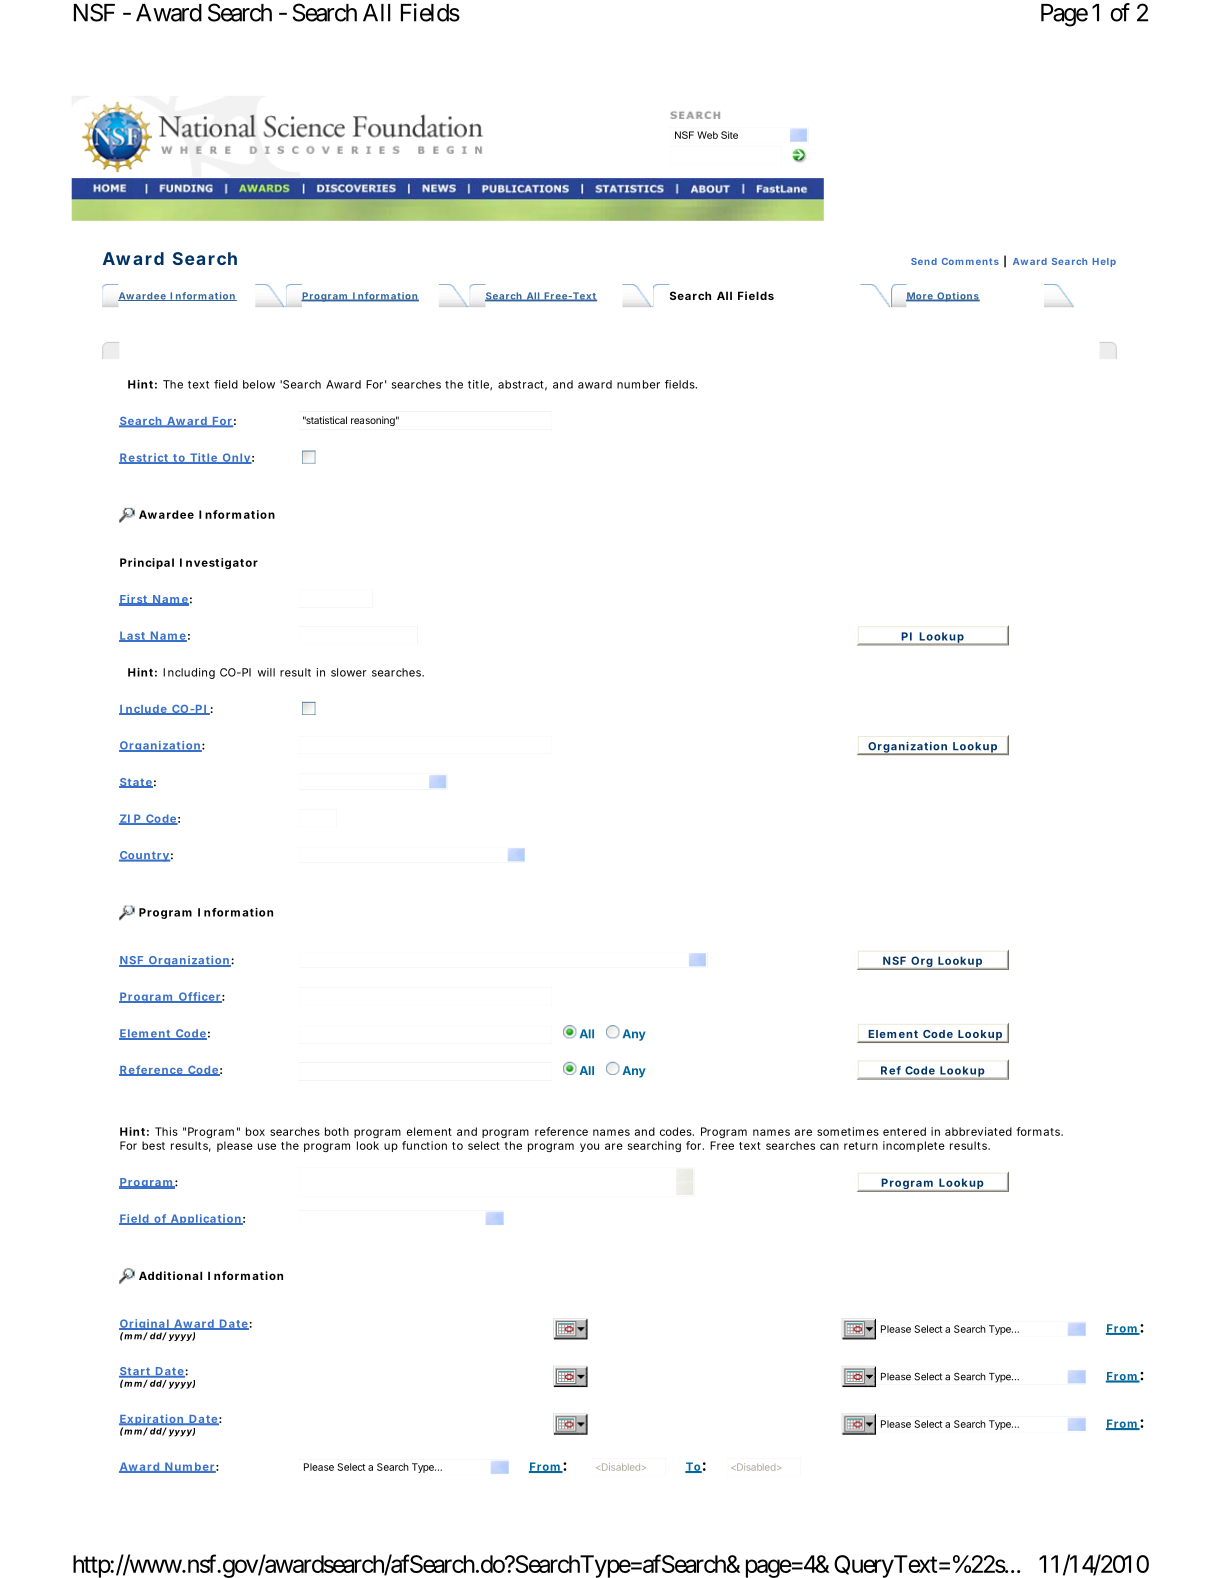 The width and height of the screenshot is (1219, 1578). Describe the element at coordinates (914, 1146) in the screenshot. I see `incomplete` at that location.
